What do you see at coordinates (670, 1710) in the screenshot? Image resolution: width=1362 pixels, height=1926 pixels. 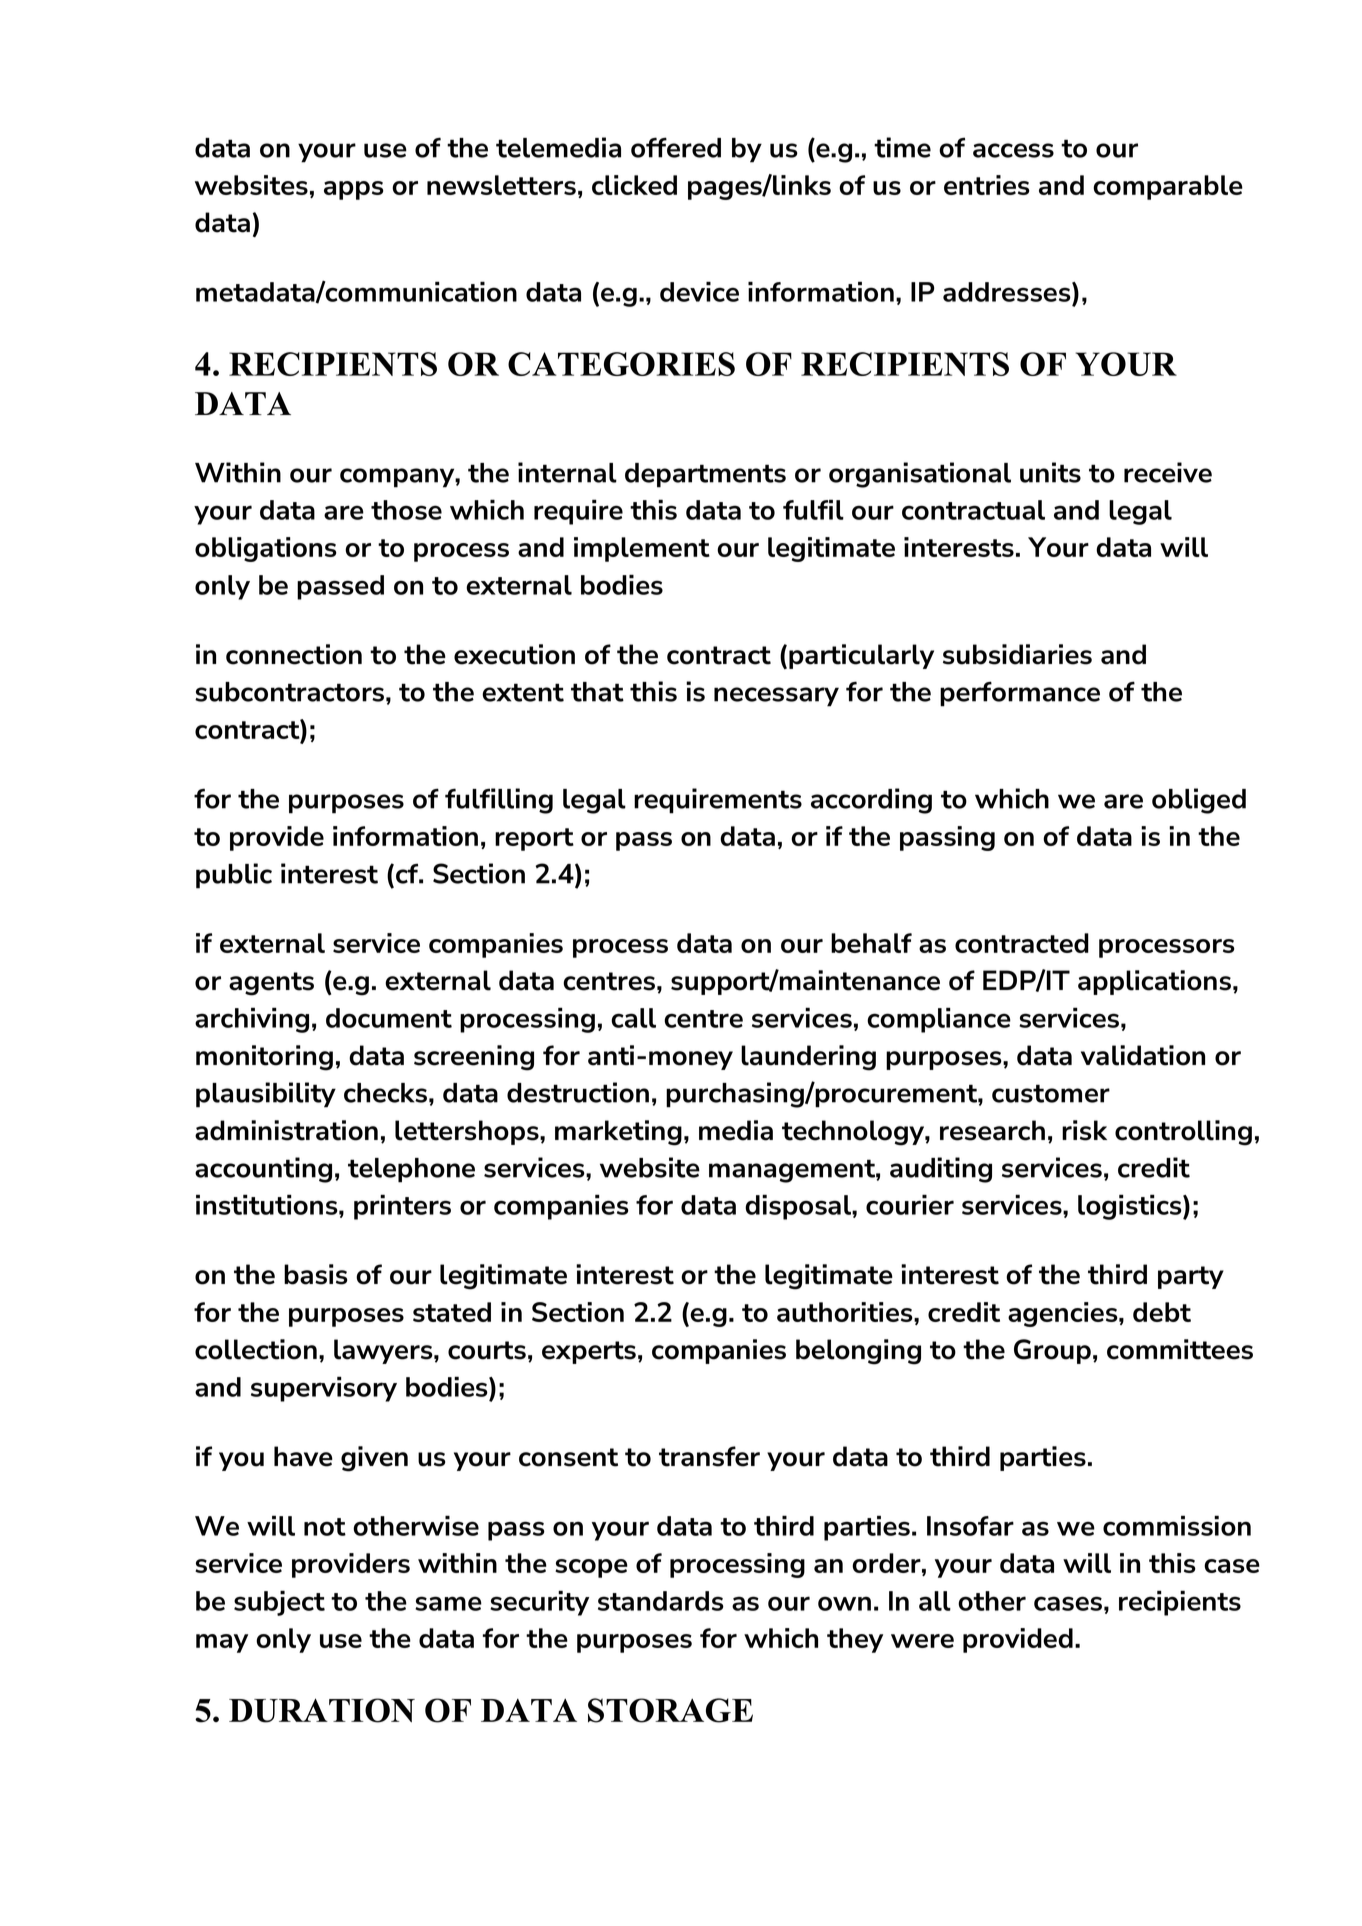 I see `STORAGE` at bounding box center [670, 1710].
